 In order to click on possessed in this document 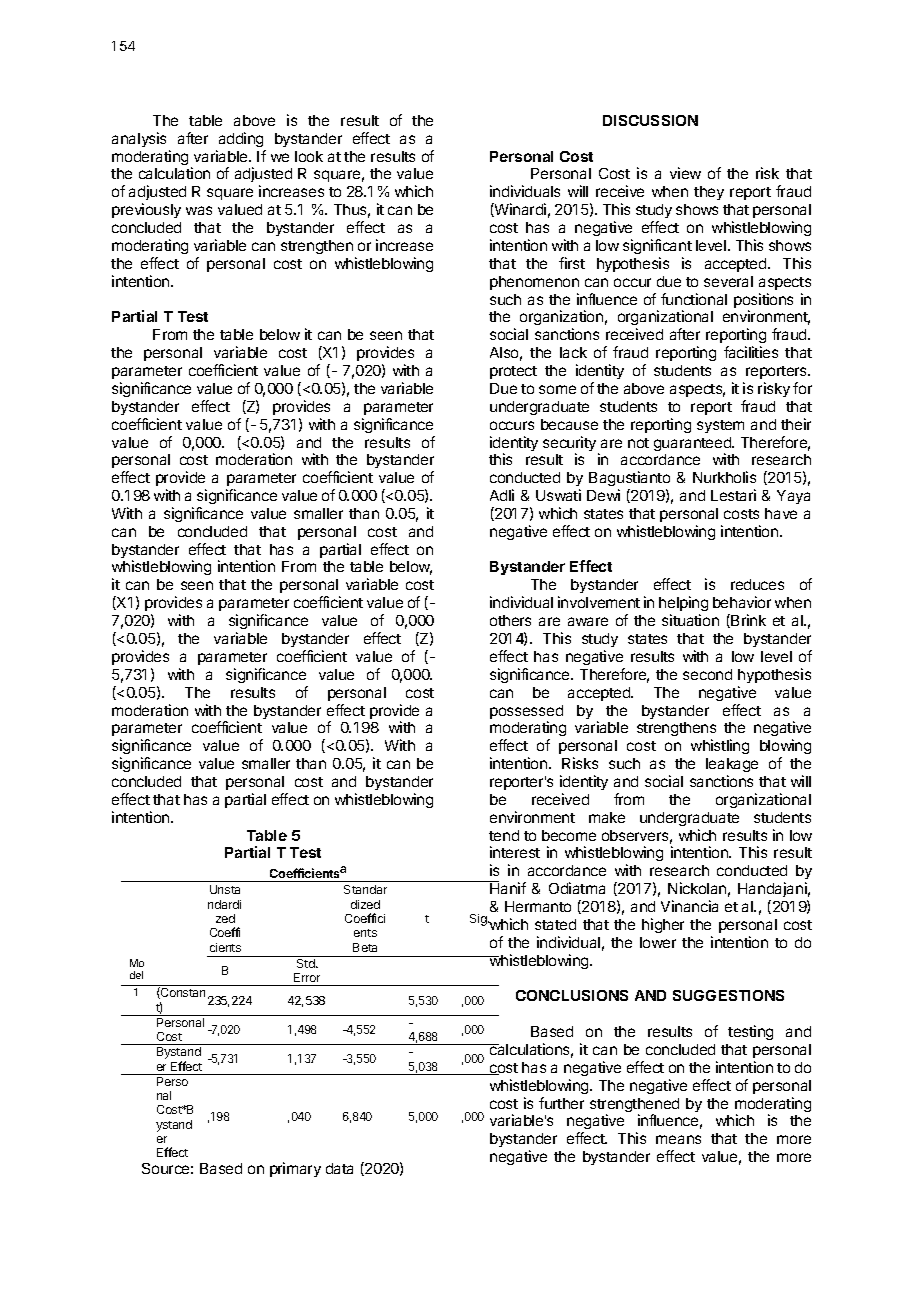, I will do `click(526, 713)`.
